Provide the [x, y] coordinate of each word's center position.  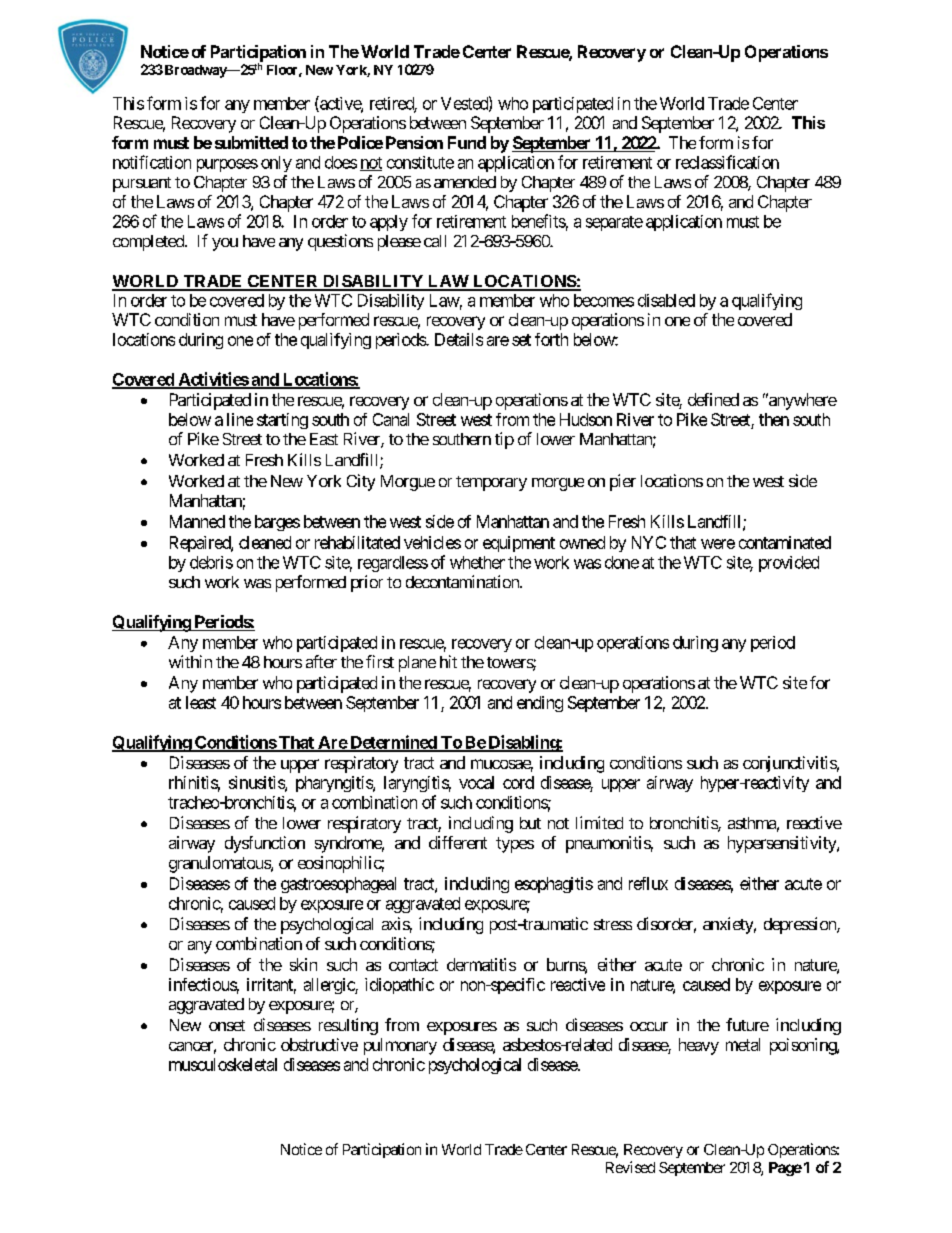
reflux [648, 883]
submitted [251, 142]
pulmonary [400, 1046]
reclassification [727, 162]
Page [785, 1169]
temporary [491, 483]
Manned [197, 521]
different [458, 842]
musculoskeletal [223, 1064]
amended [465, 182]
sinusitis [257, 783]
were [718, 544]
